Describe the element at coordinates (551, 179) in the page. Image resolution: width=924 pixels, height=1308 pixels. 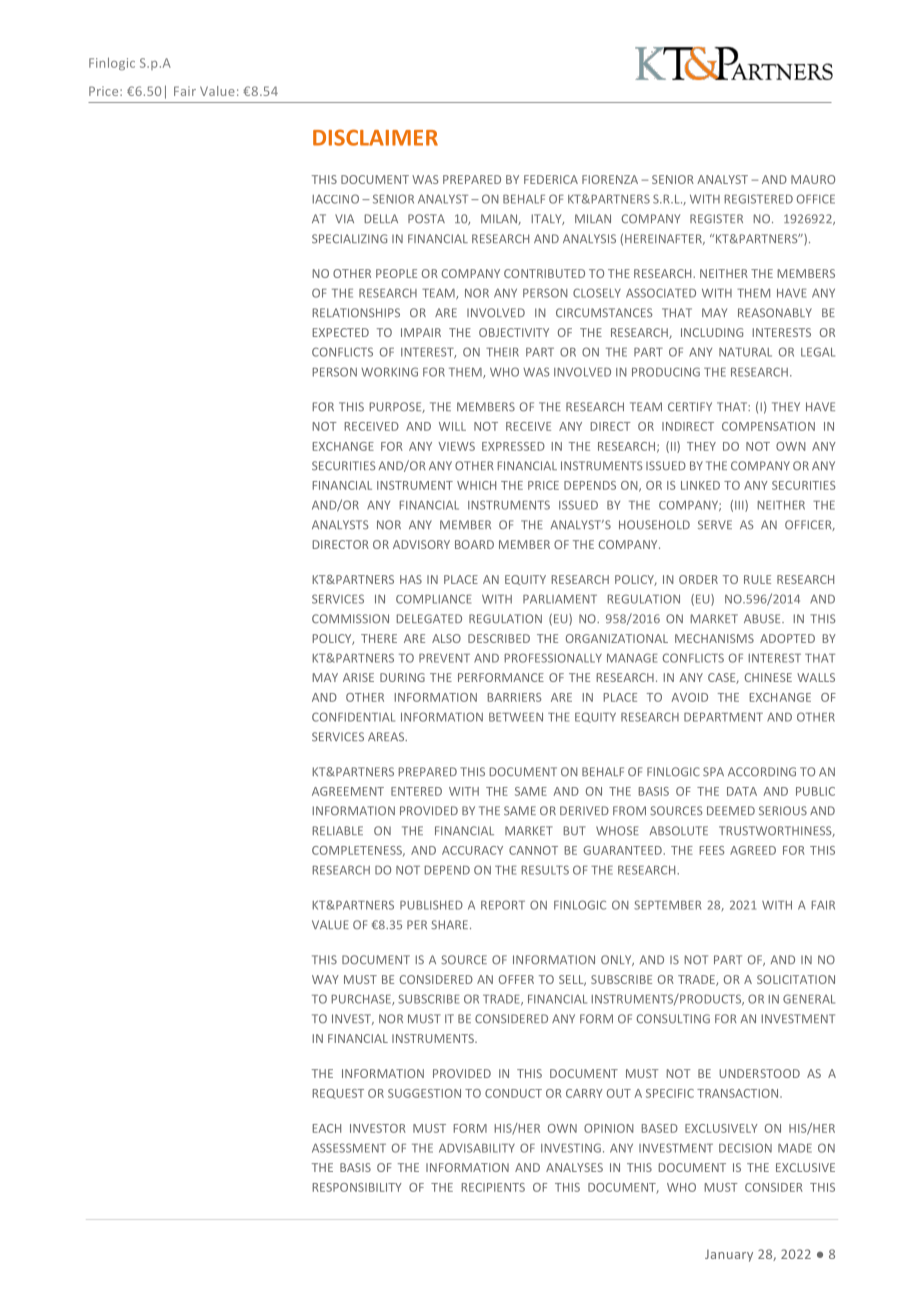
I see `FEDERICA` at that location.
